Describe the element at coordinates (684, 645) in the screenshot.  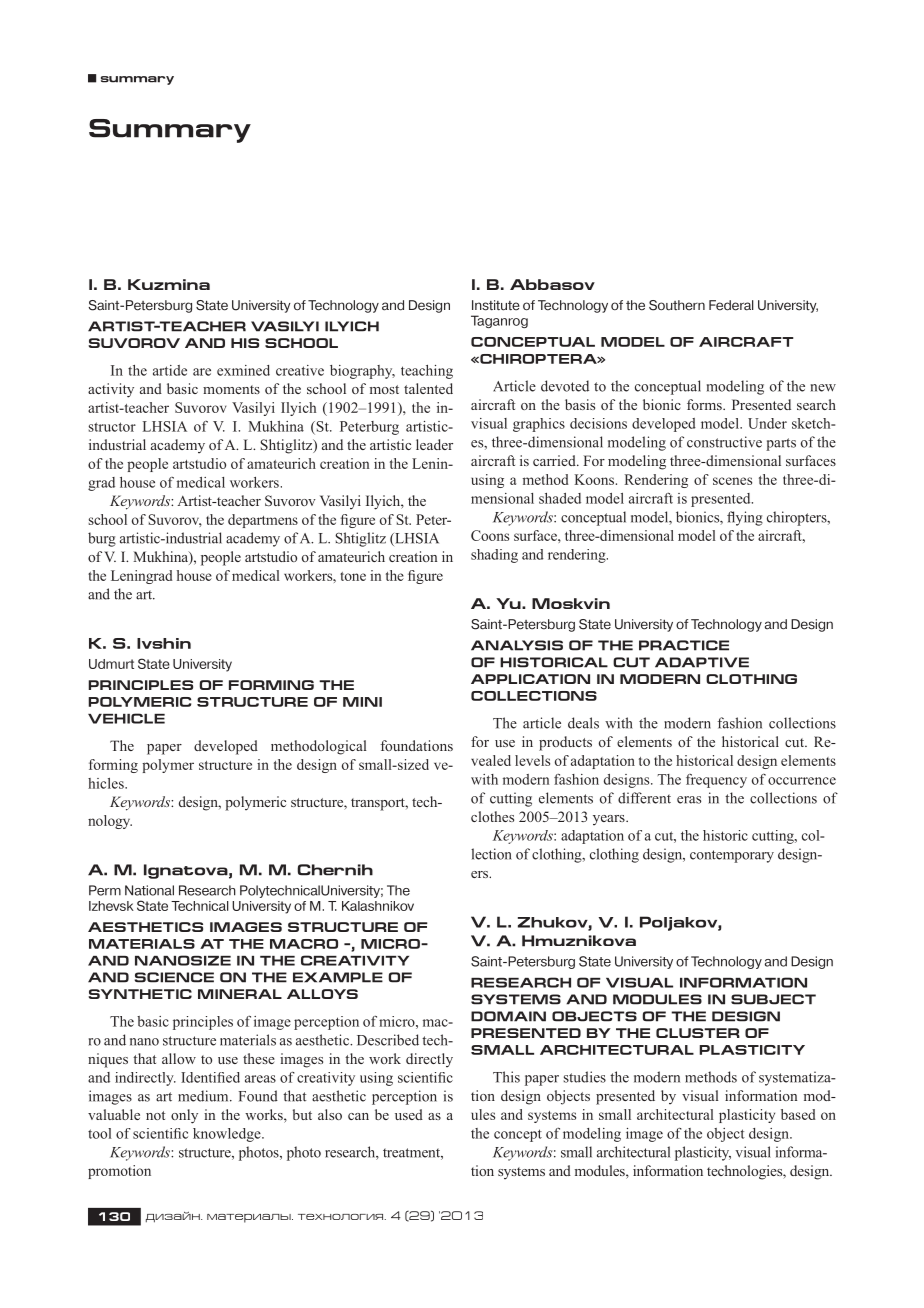
I see `PRACTICE` at that location.
